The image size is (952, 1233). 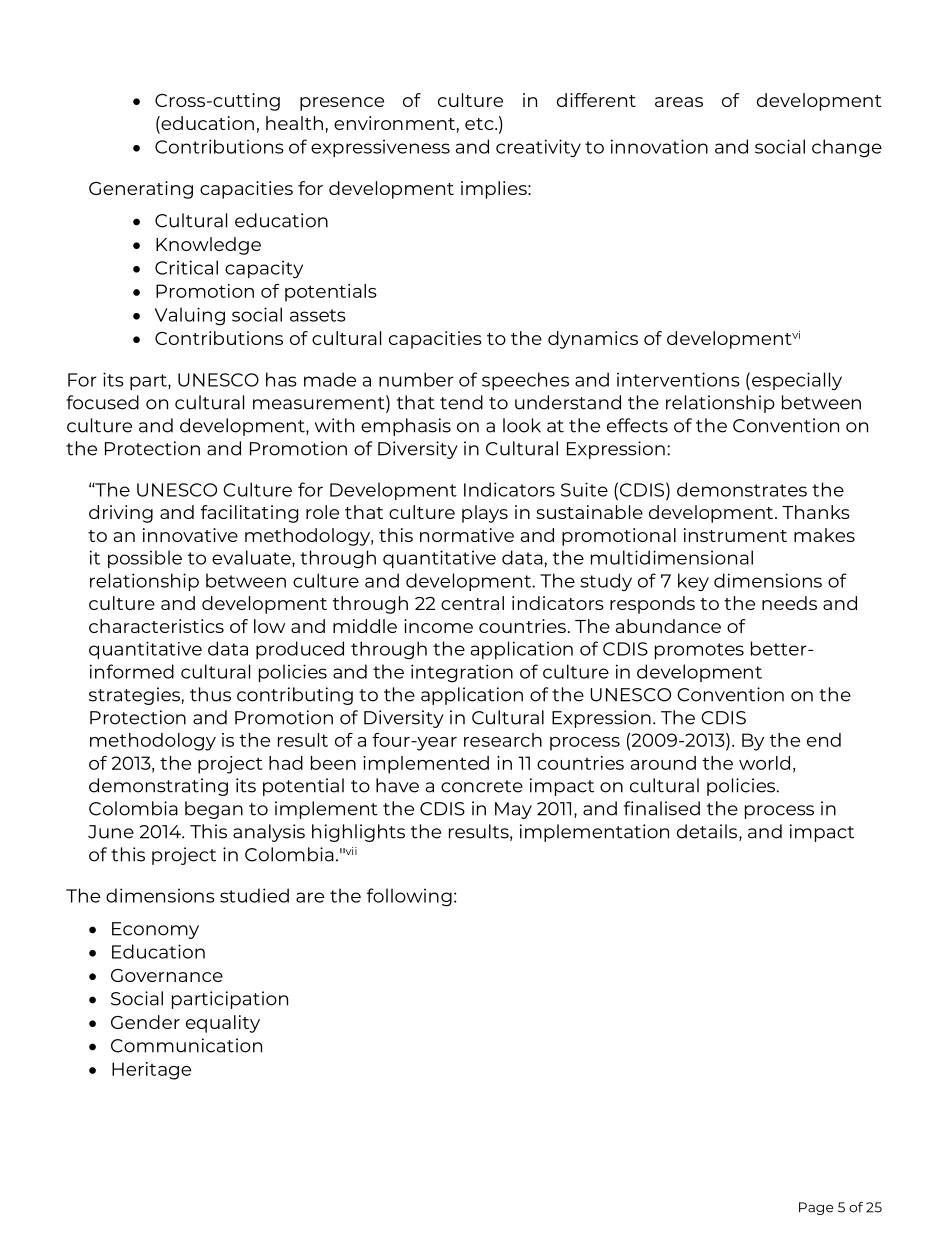 I want to click on equality, so click(x=223, y=1024).
